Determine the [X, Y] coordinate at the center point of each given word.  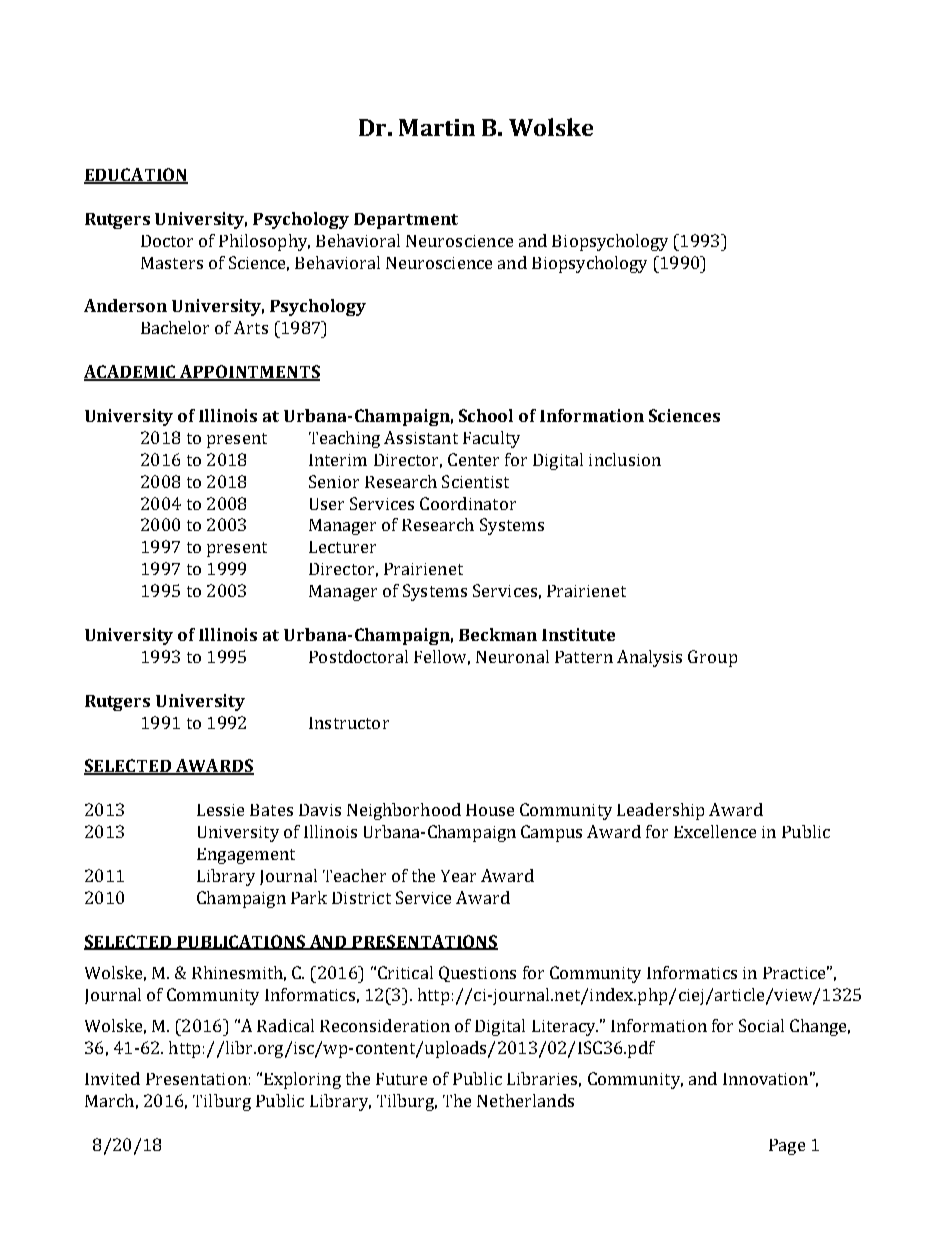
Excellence [715, 831]
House [490, 810]
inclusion [625, 459]
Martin [437, 127]
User [327, 504]
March [109, 1100]
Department [406, 221]
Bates [271, 810]
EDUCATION [136, 175]
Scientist [475, 481]
